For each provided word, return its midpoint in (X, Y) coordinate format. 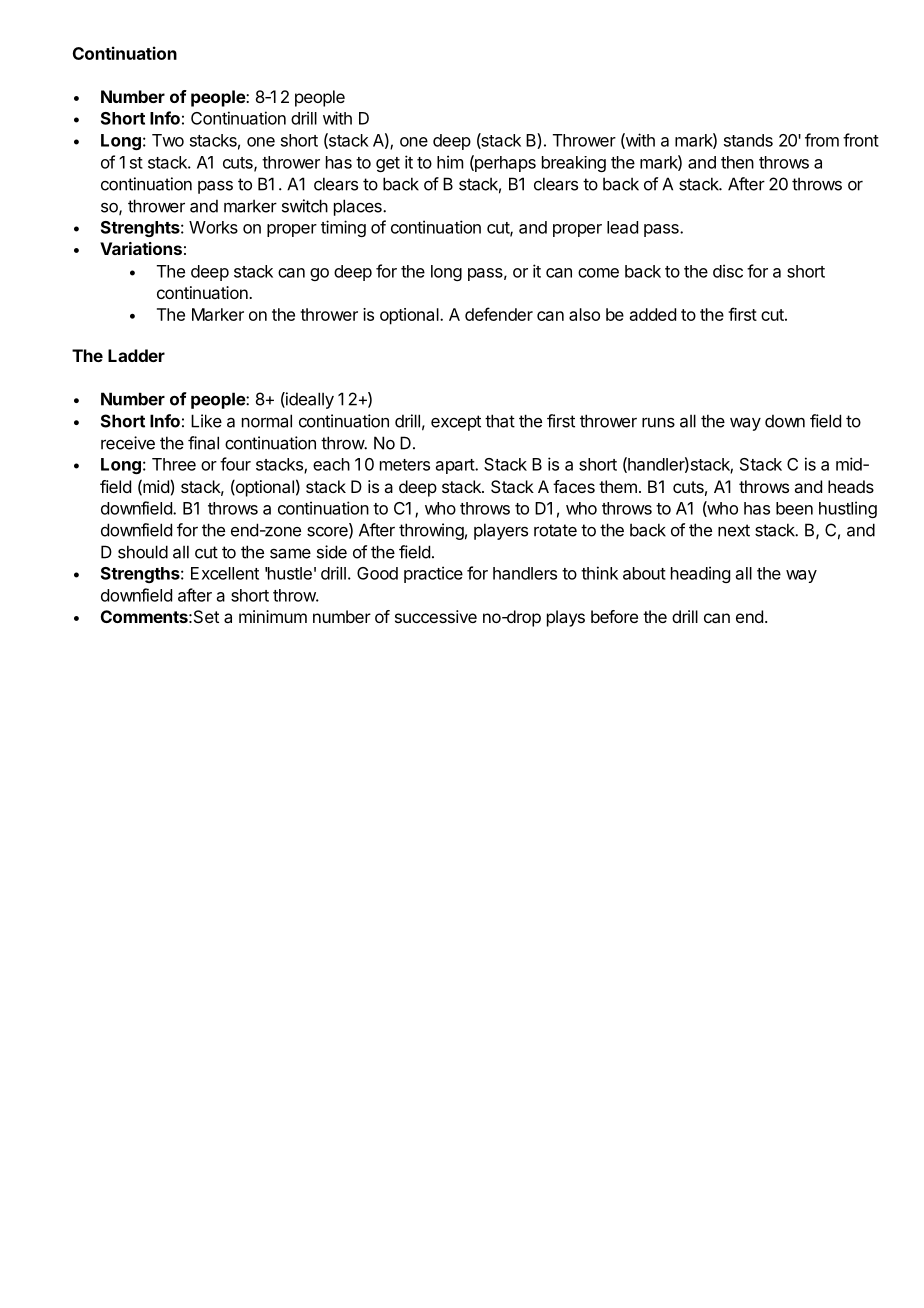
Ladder (136, 355)
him (450, 162)
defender (499, 314)
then (737, 162)
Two (168, 140)
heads (851, 486)
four (235, 464)
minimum (273, 616)
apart (456, 466)
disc (728, 271)
